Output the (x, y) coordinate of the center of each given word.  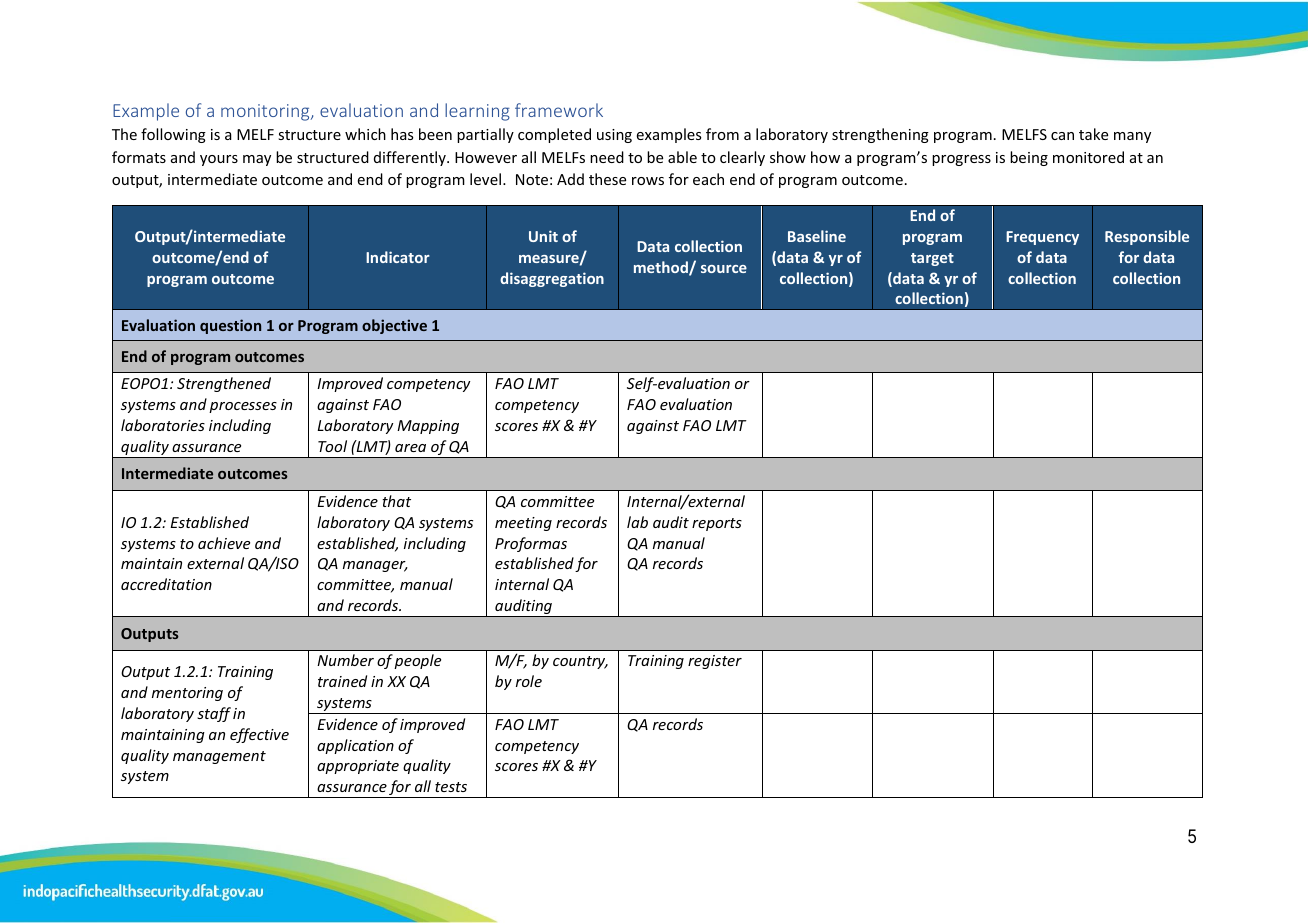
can (1062, 136)
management (219, 757)
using (614, 136)
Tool (332, 446)
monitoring (266, 112)
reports (717, 524)
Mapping (428, 427)
